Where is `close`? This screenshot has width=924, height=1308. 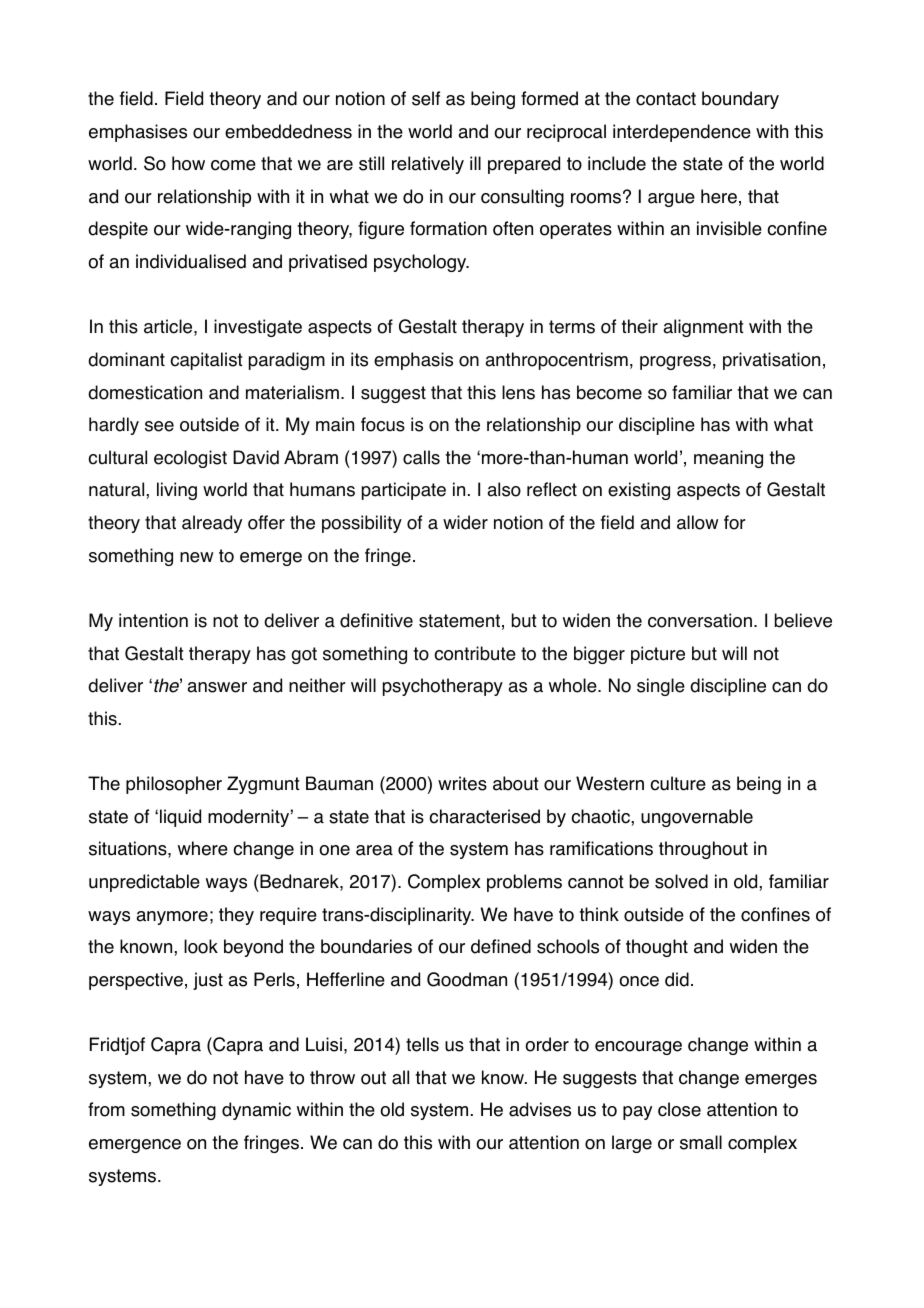 close is located at coordinates (679, 1109).
